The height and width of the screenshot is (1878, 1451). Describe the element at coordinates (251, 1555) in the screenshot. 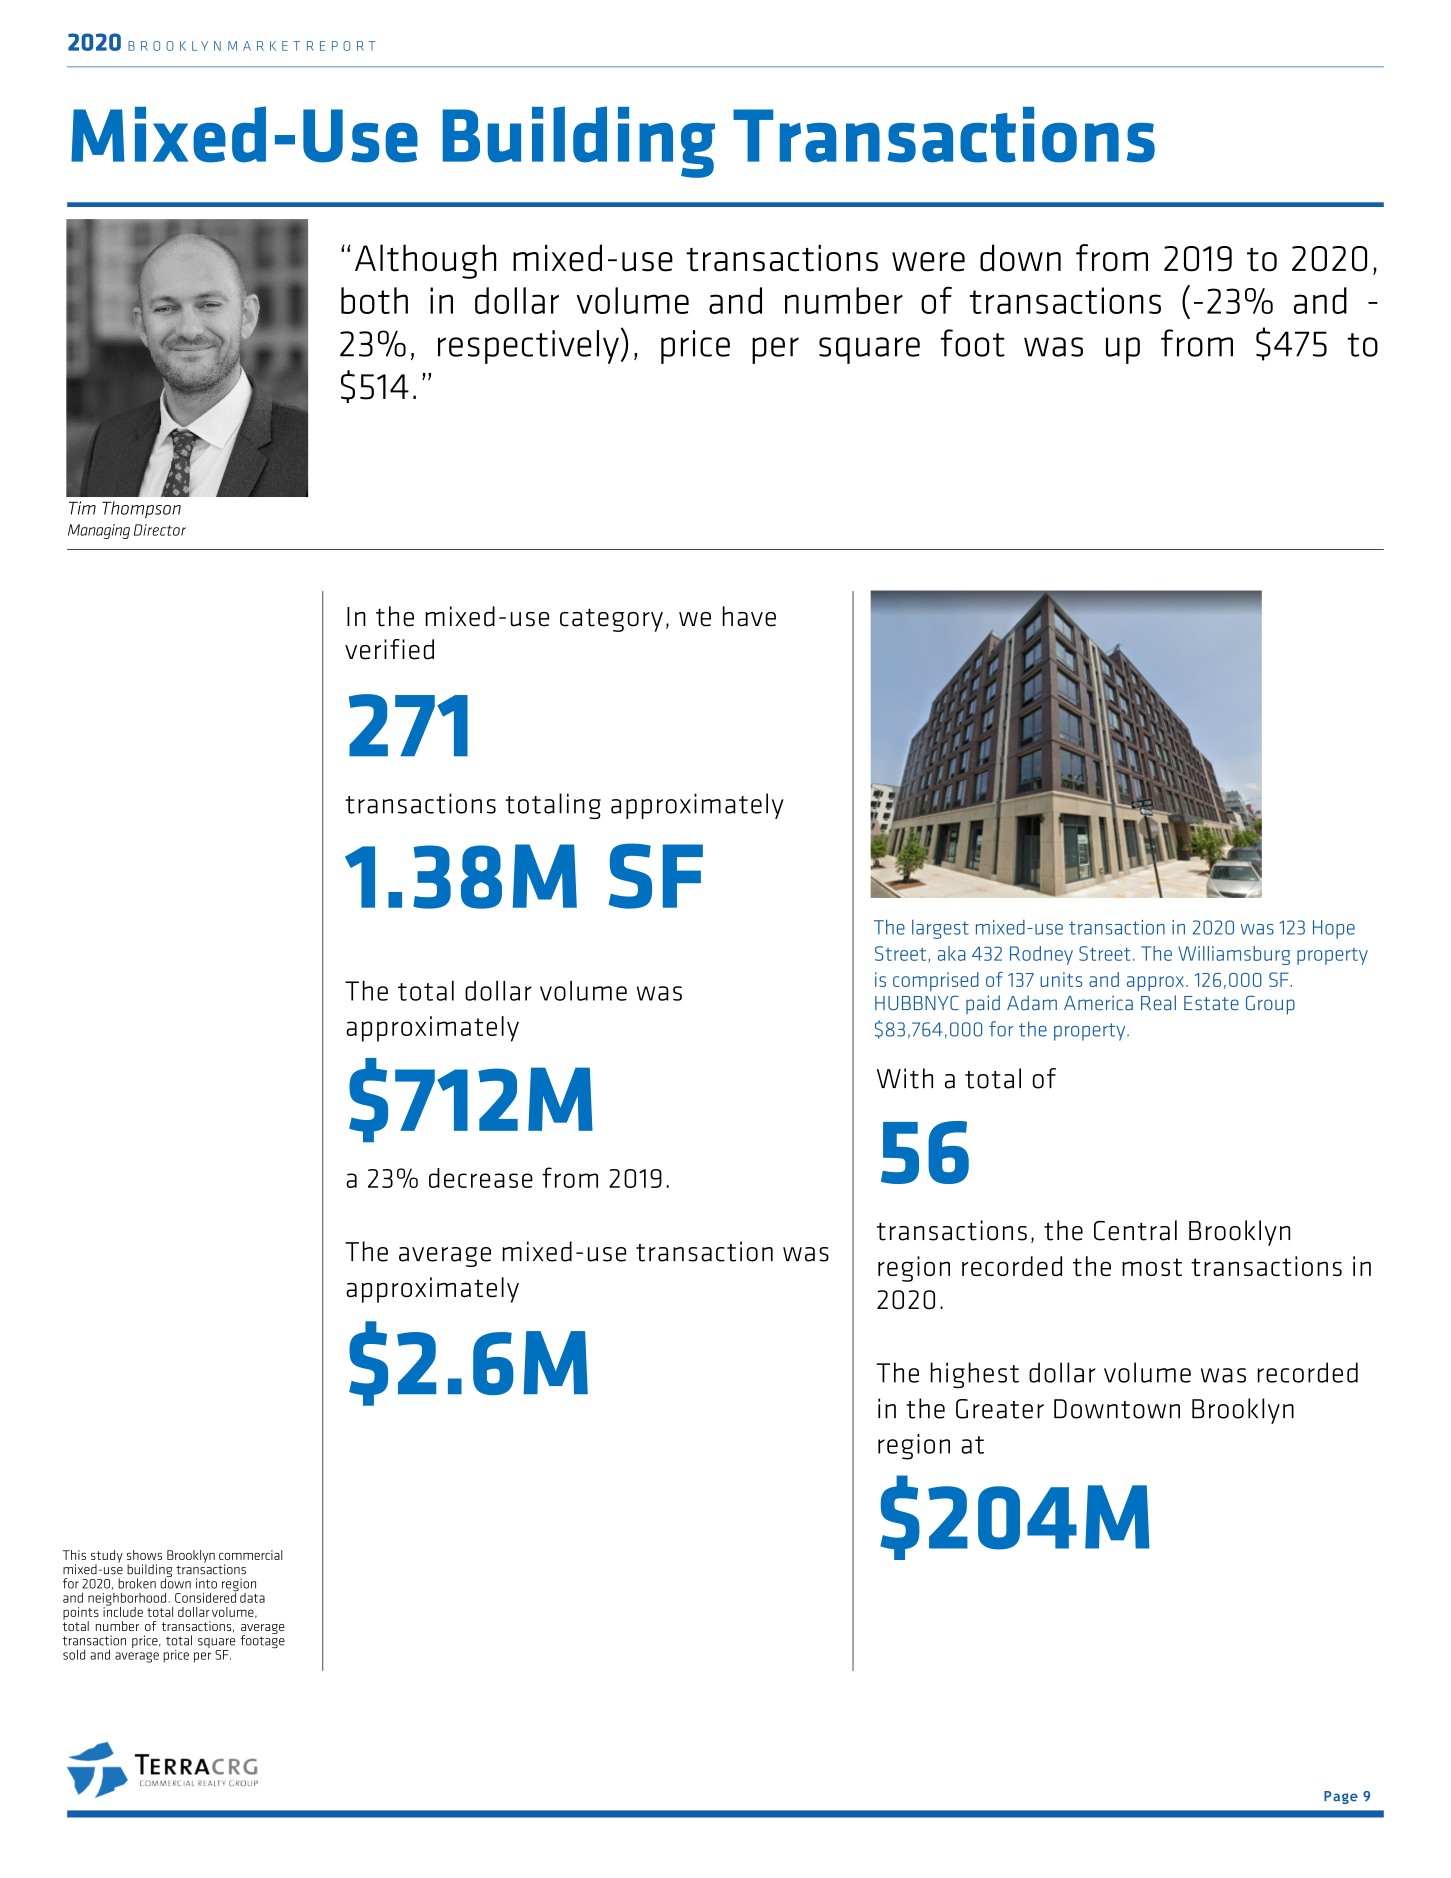

I see `commercial` at that location.
